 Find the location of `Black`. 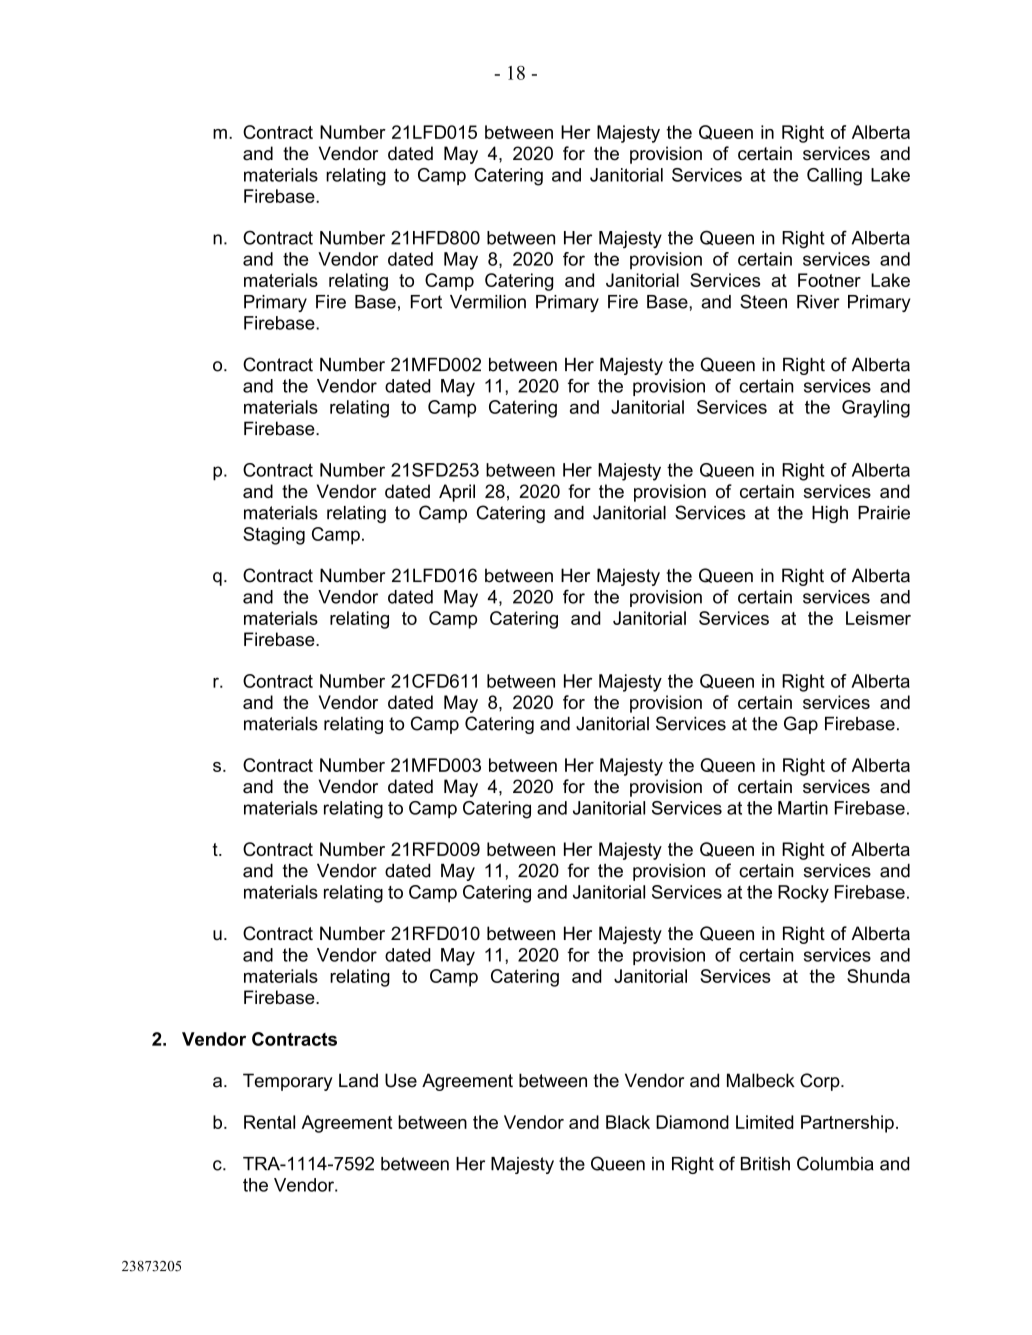

Black is located at coordinates (628, 1122).
